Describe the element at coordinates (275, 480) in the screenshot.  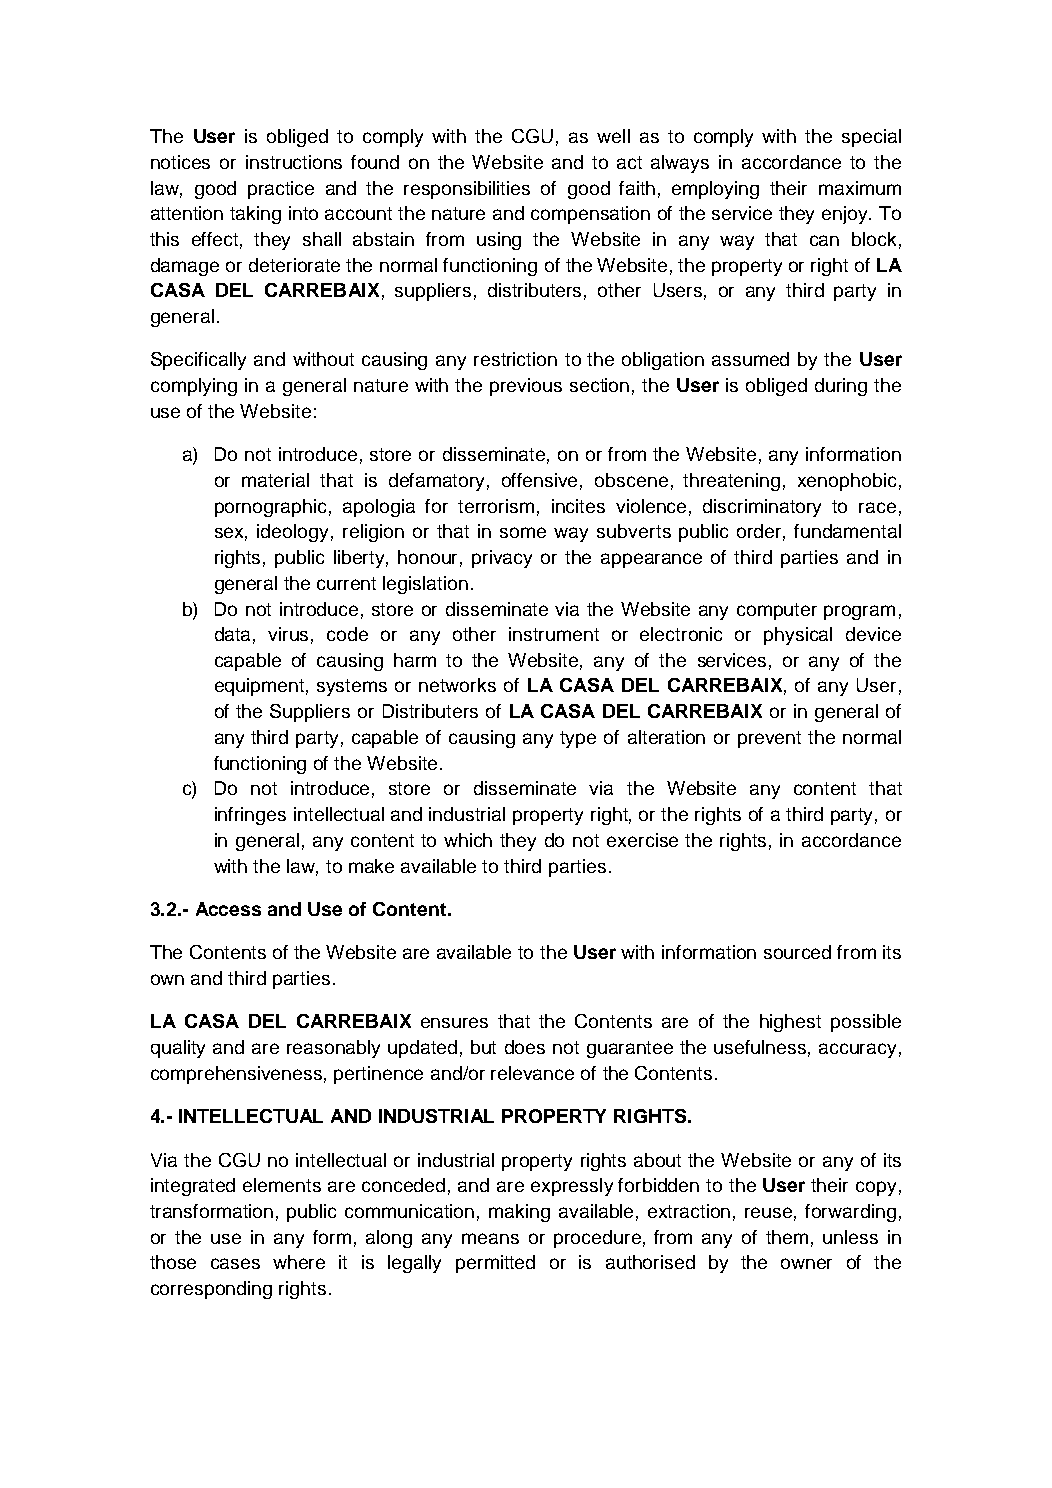
I see `material` at that location.
